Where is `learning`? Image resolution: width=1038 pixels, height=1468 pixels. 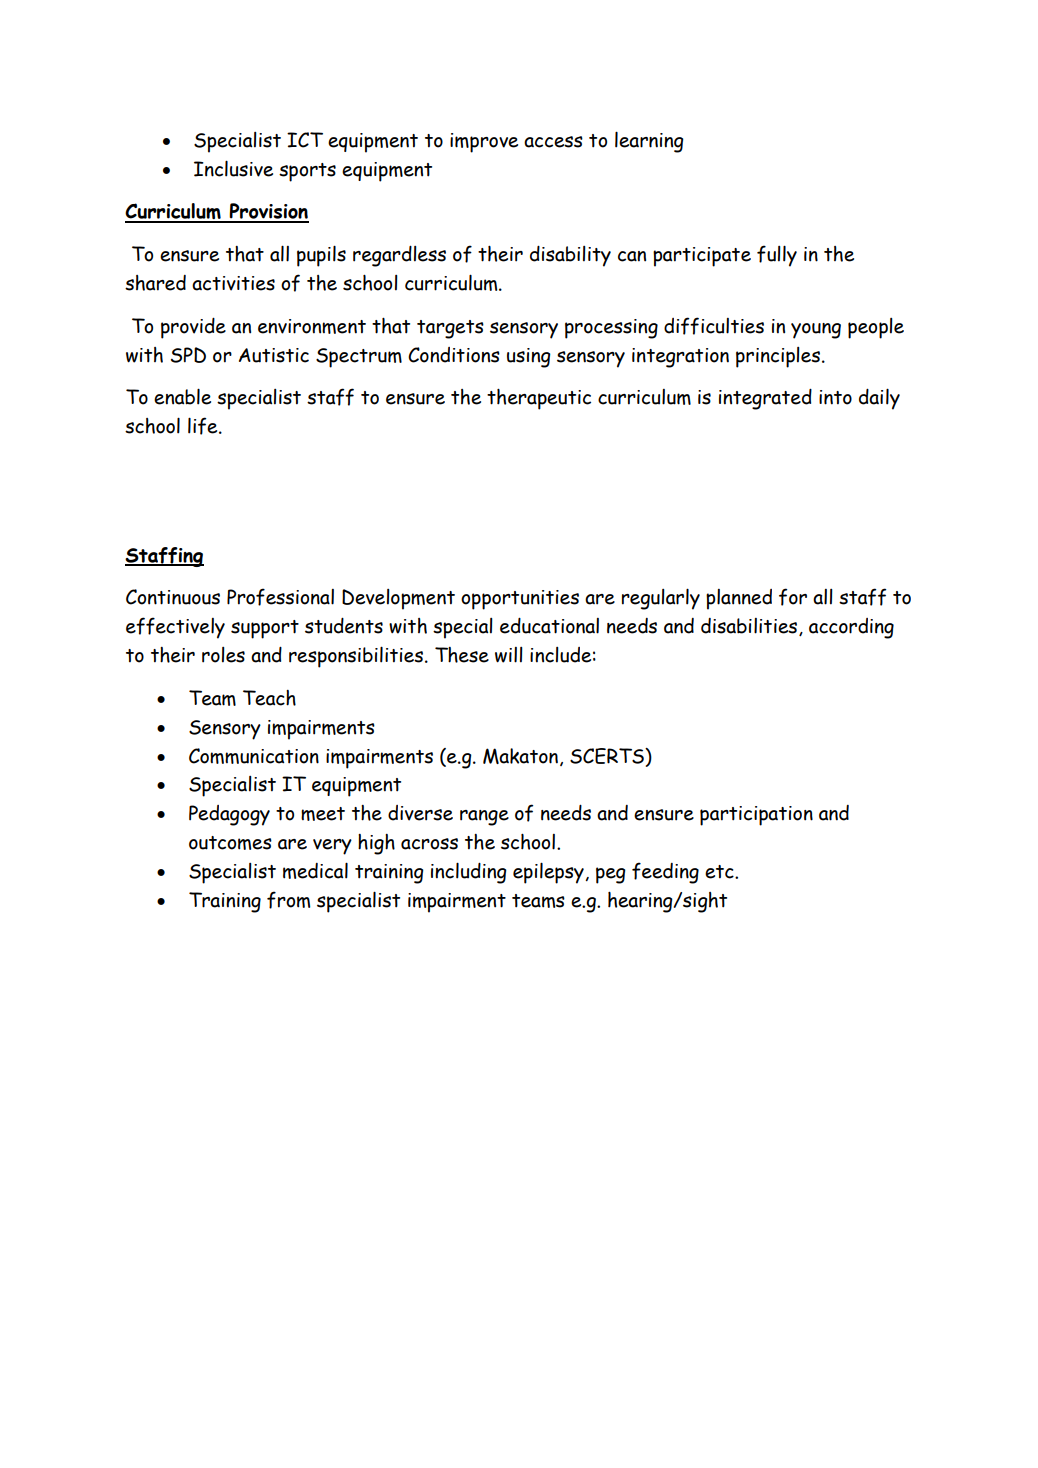 learning is located at coordinates (649, 142).
